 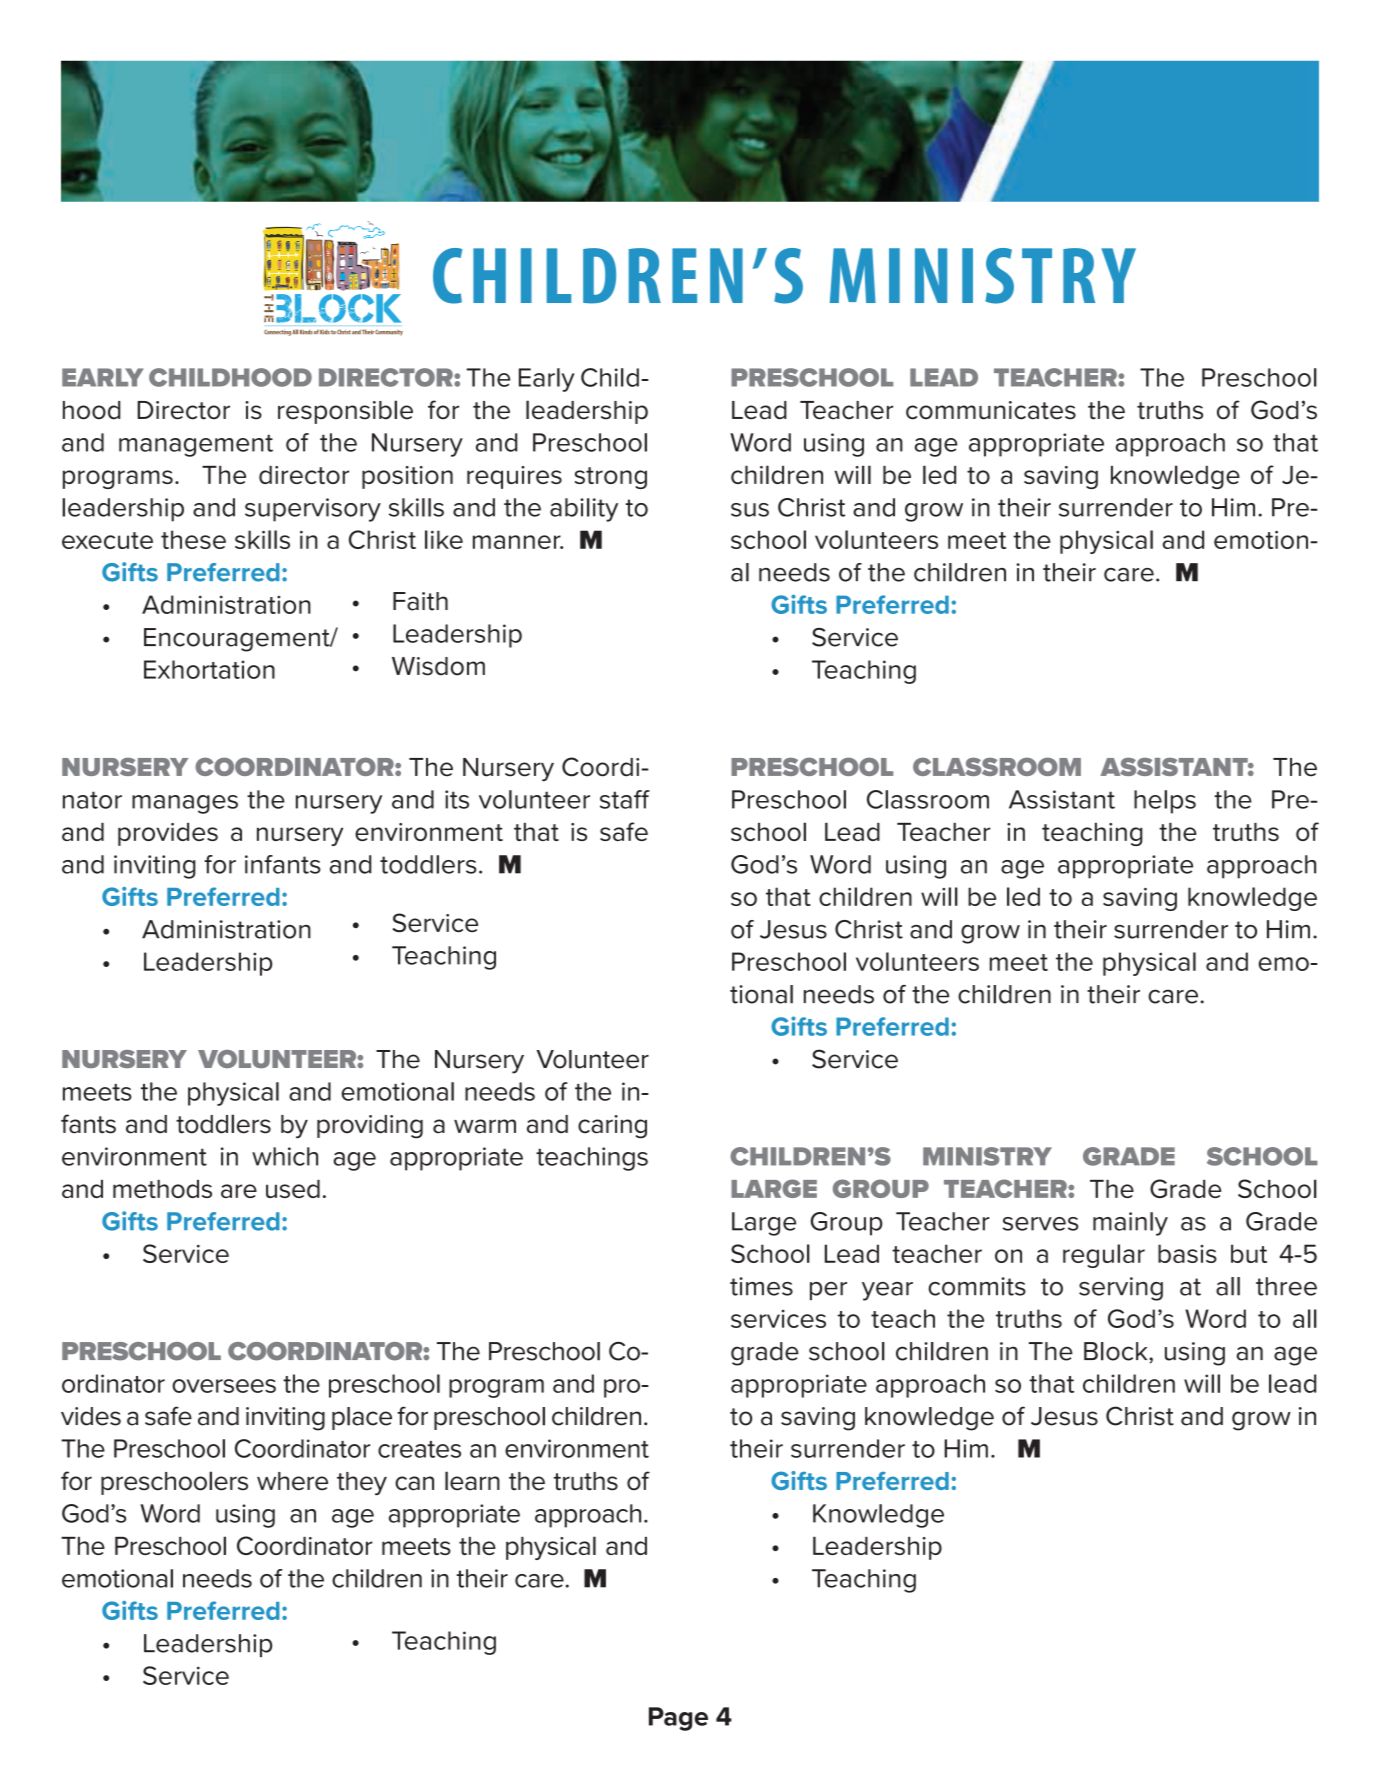 I want to click on strong, so click(x=611, y=478).
